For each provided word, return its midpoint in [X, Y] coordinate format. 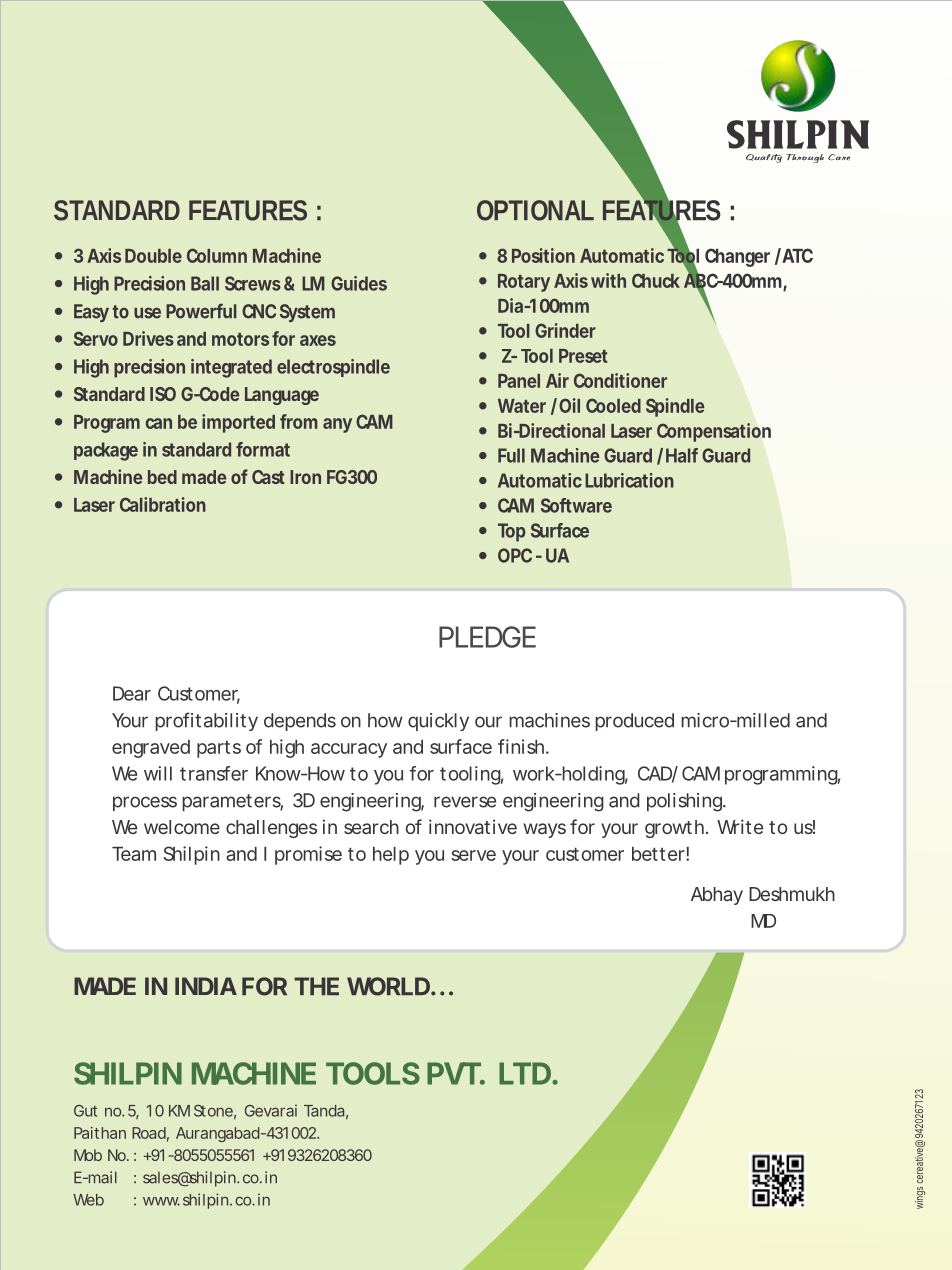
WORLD [388, 986]
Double [153, 256]
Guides [359, 283]
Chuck [656, 280]
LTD [525, 1073]
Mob [88, 1155]
